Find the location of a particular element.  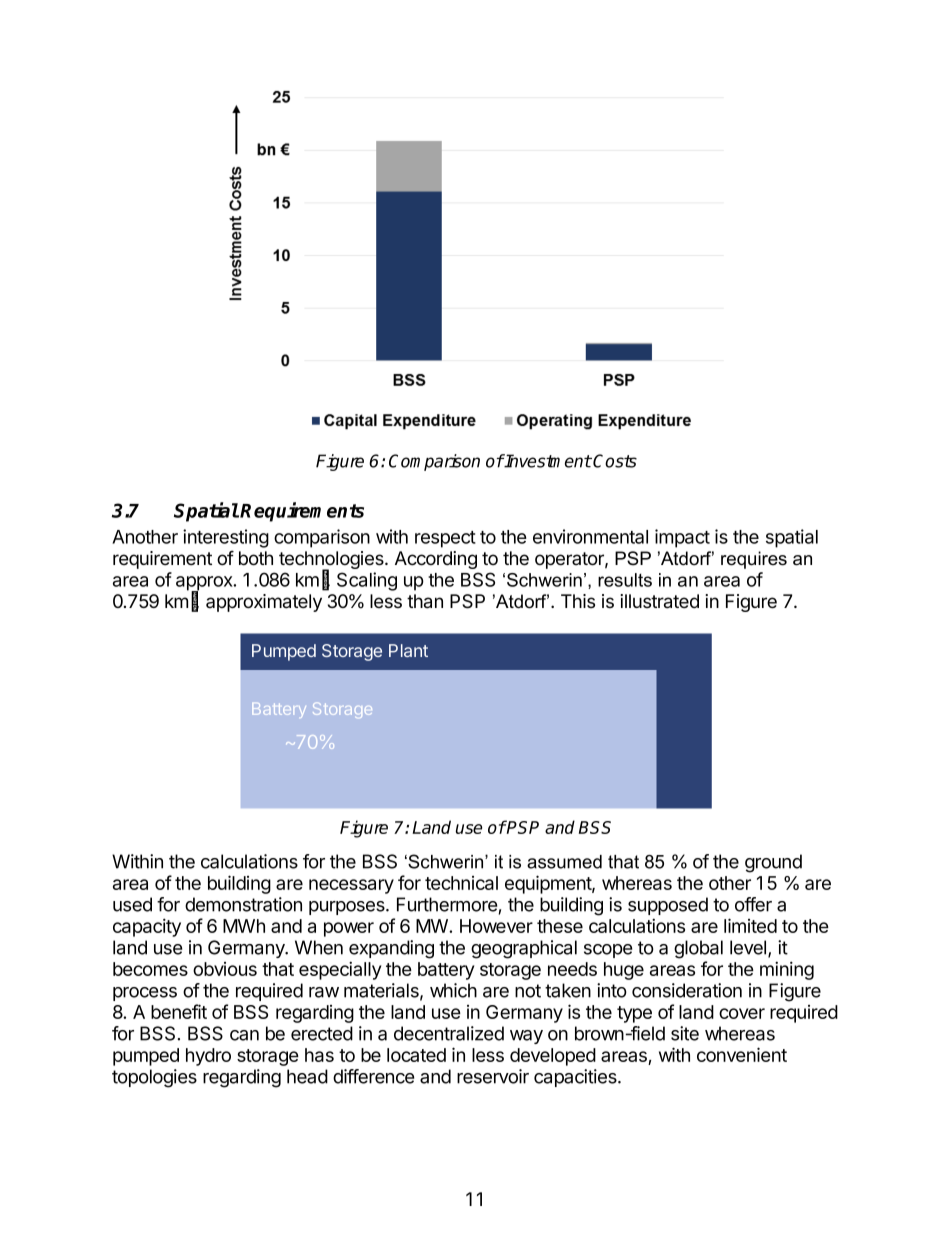

obvious is located at coordinates (225, 969).
